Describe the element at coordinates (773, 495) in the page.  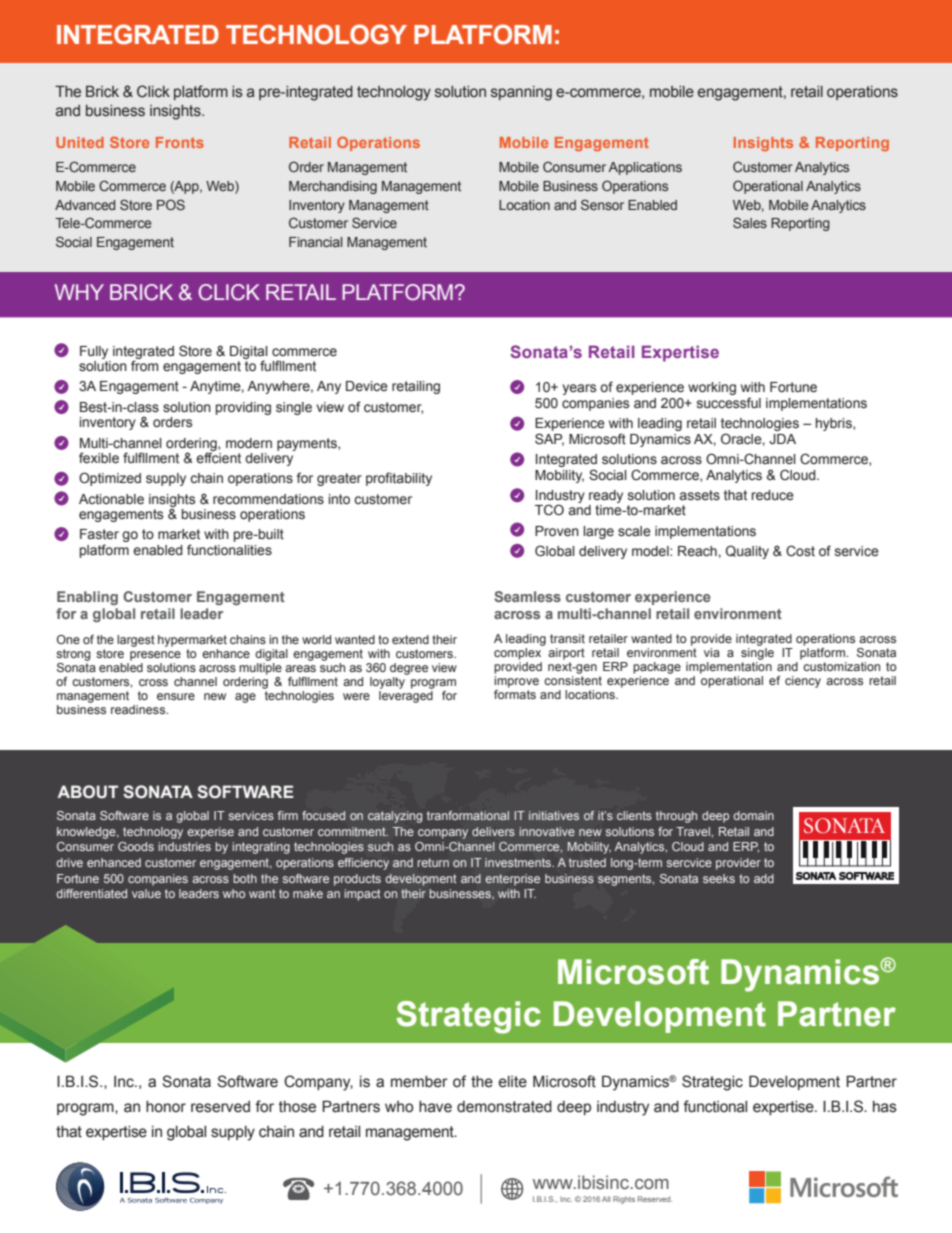
I see `reduce` at that location.
